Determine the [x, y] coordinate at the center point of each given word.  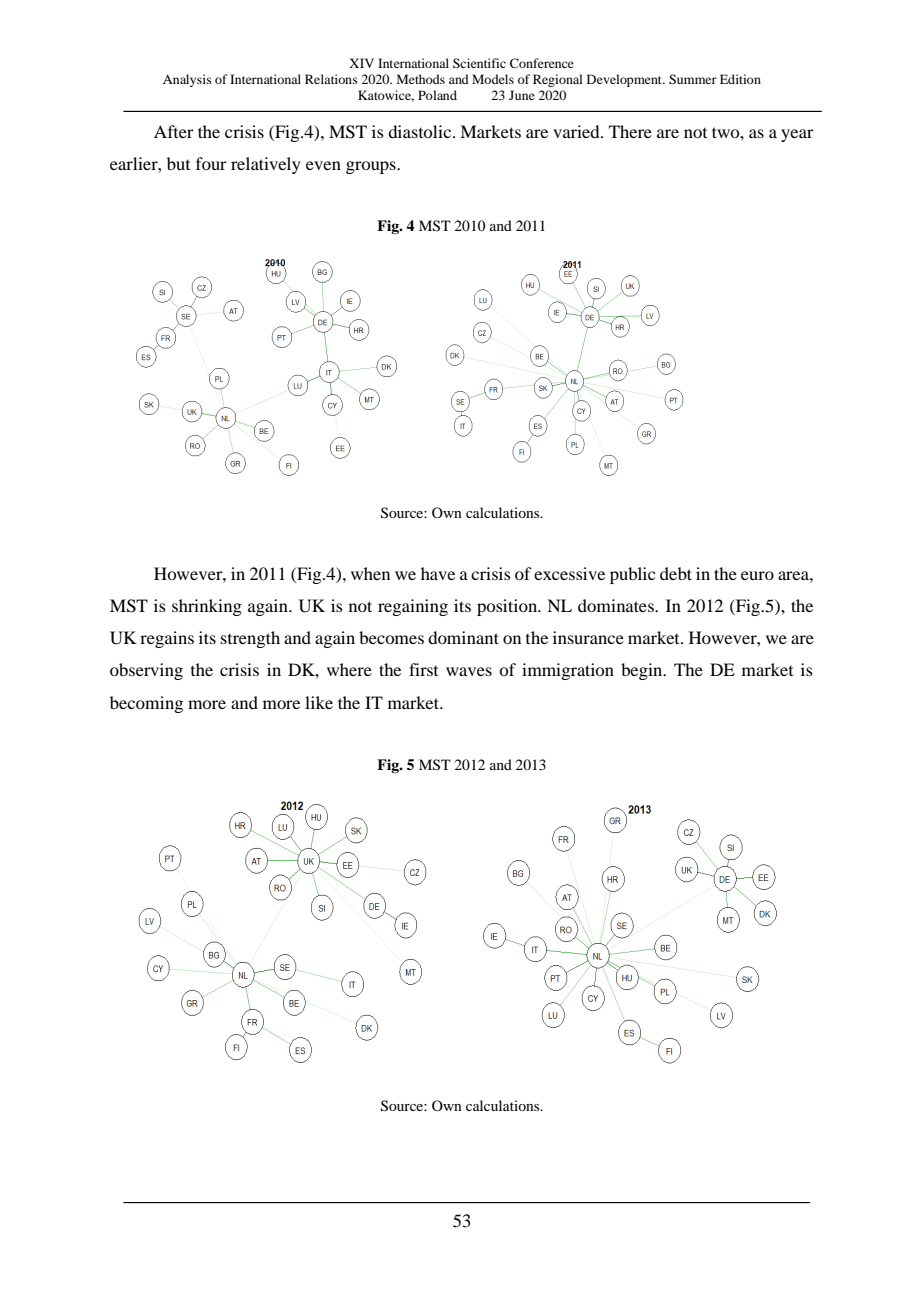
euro [757, 575]
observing [146, 671]
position [508, 607]
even [323, 165]
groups [372, 167]
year [797, 135]
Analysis [187, 80]
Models [493, 79]
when [370, 573]
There [630, 131]
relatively [266, 165]
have [438, 573]
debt [676, 573]
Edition [740, 79]
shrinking [207, 607]
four [211, 163]
